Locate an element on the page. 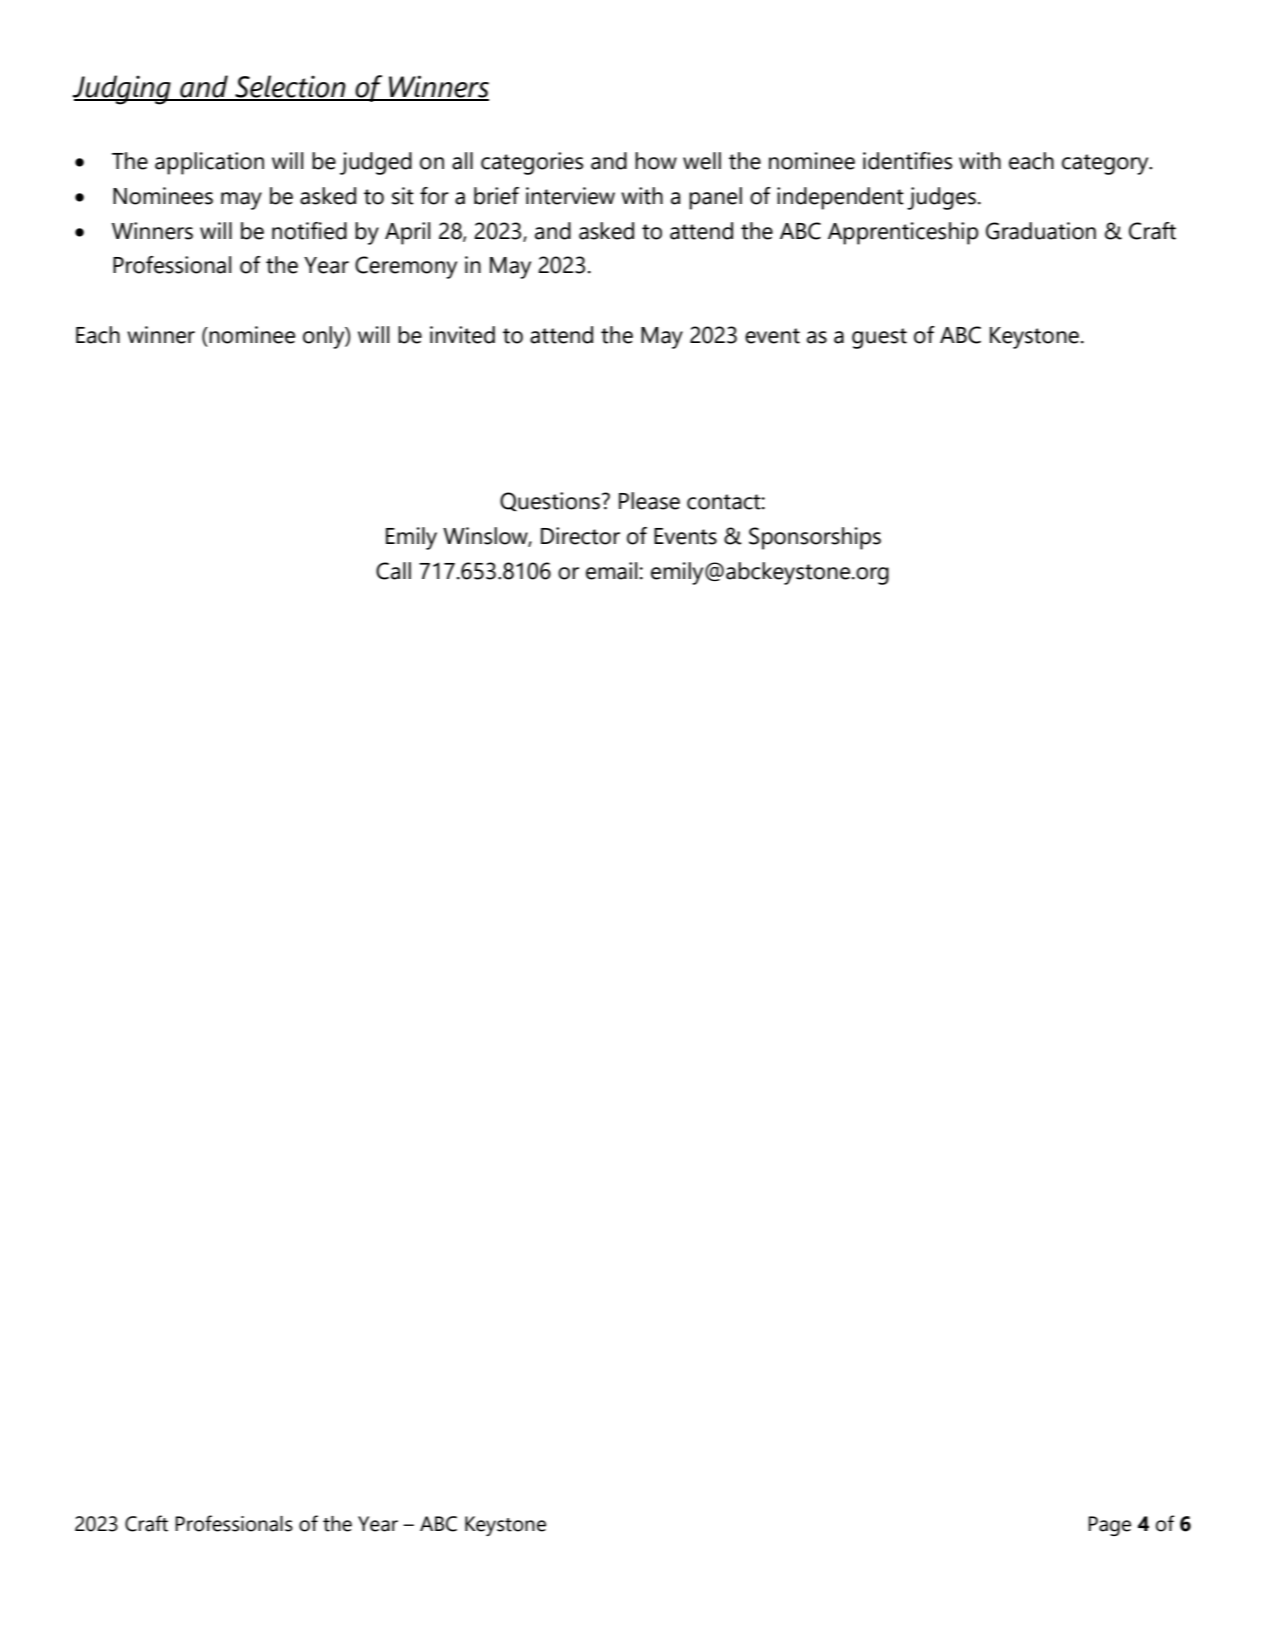 This image has height=1638, width=1266. guest is located at coordinates (879, 338).
